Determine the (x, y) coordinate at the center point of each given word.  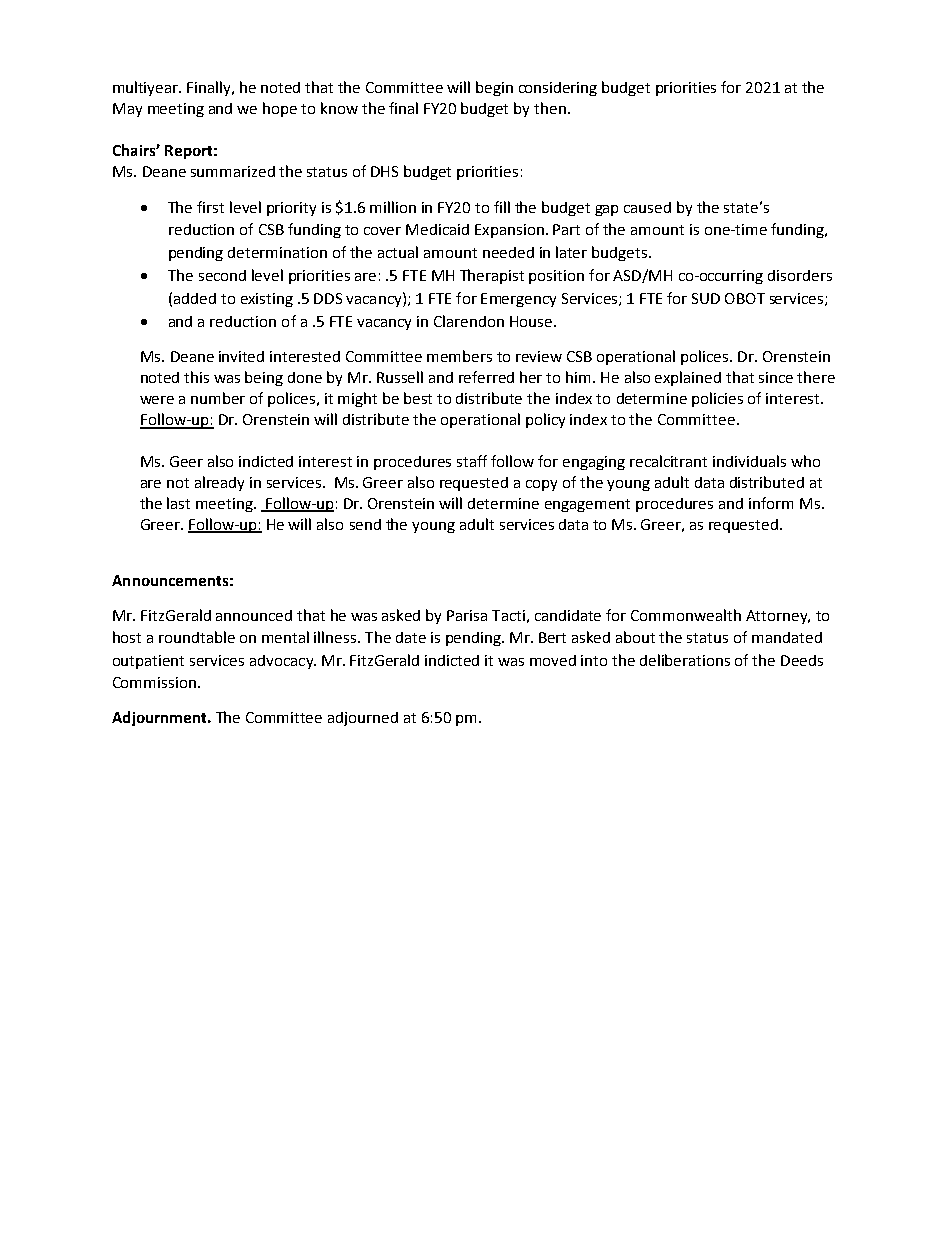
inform (771, 503)
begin (494, 88)
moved (553, 660)
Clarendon (469, 321)
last (178, 503)
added (195, 298)
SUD (706, 298)
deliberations (685, 660)
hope (280, 109)
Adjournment (160, 718)
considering (558, 89)
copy (541, 485)
